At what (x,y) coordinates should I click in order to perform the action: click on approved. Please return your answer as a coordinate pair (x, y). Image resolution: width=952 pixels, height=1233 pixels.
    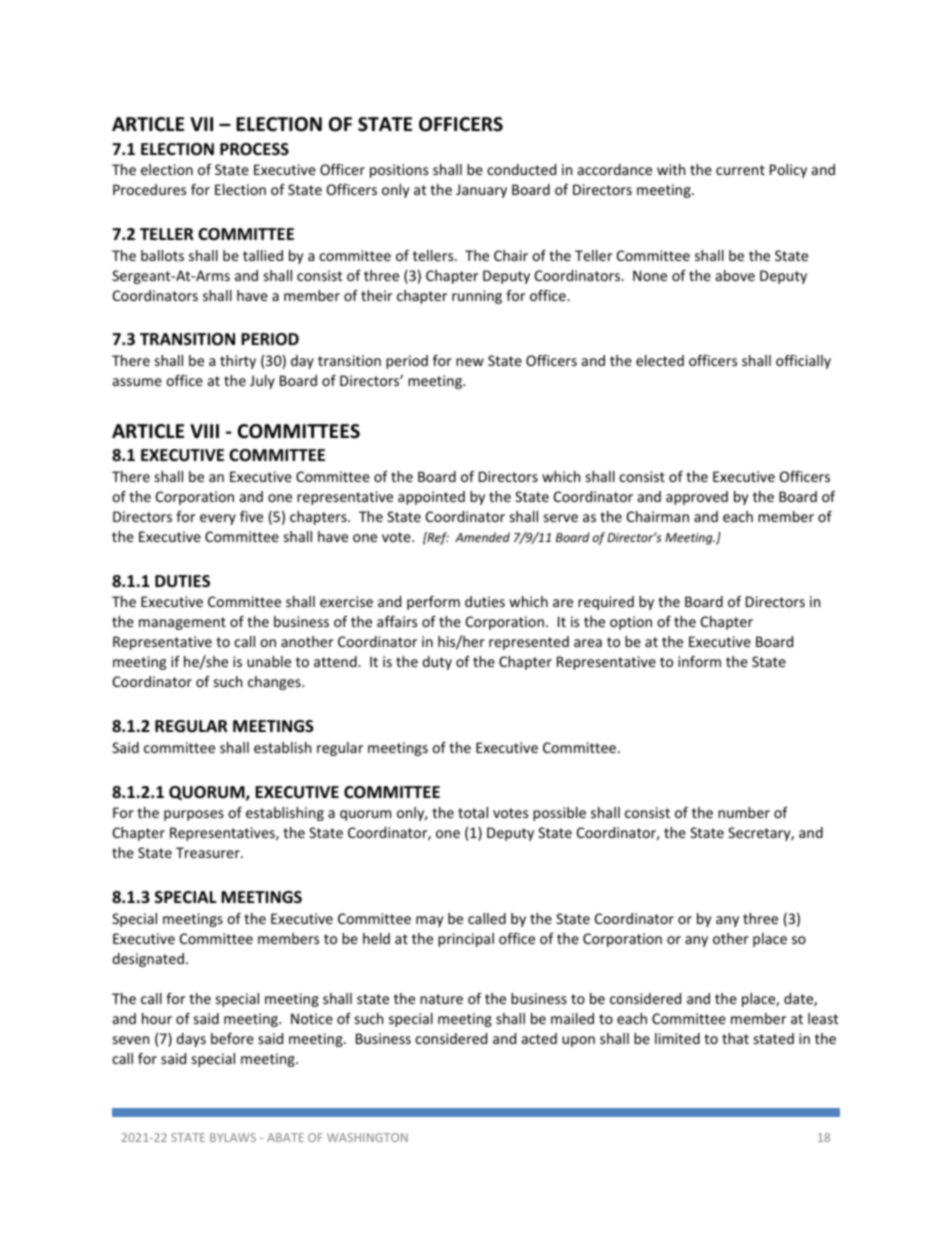
    Looking at the image, I should click on (697, 498).
